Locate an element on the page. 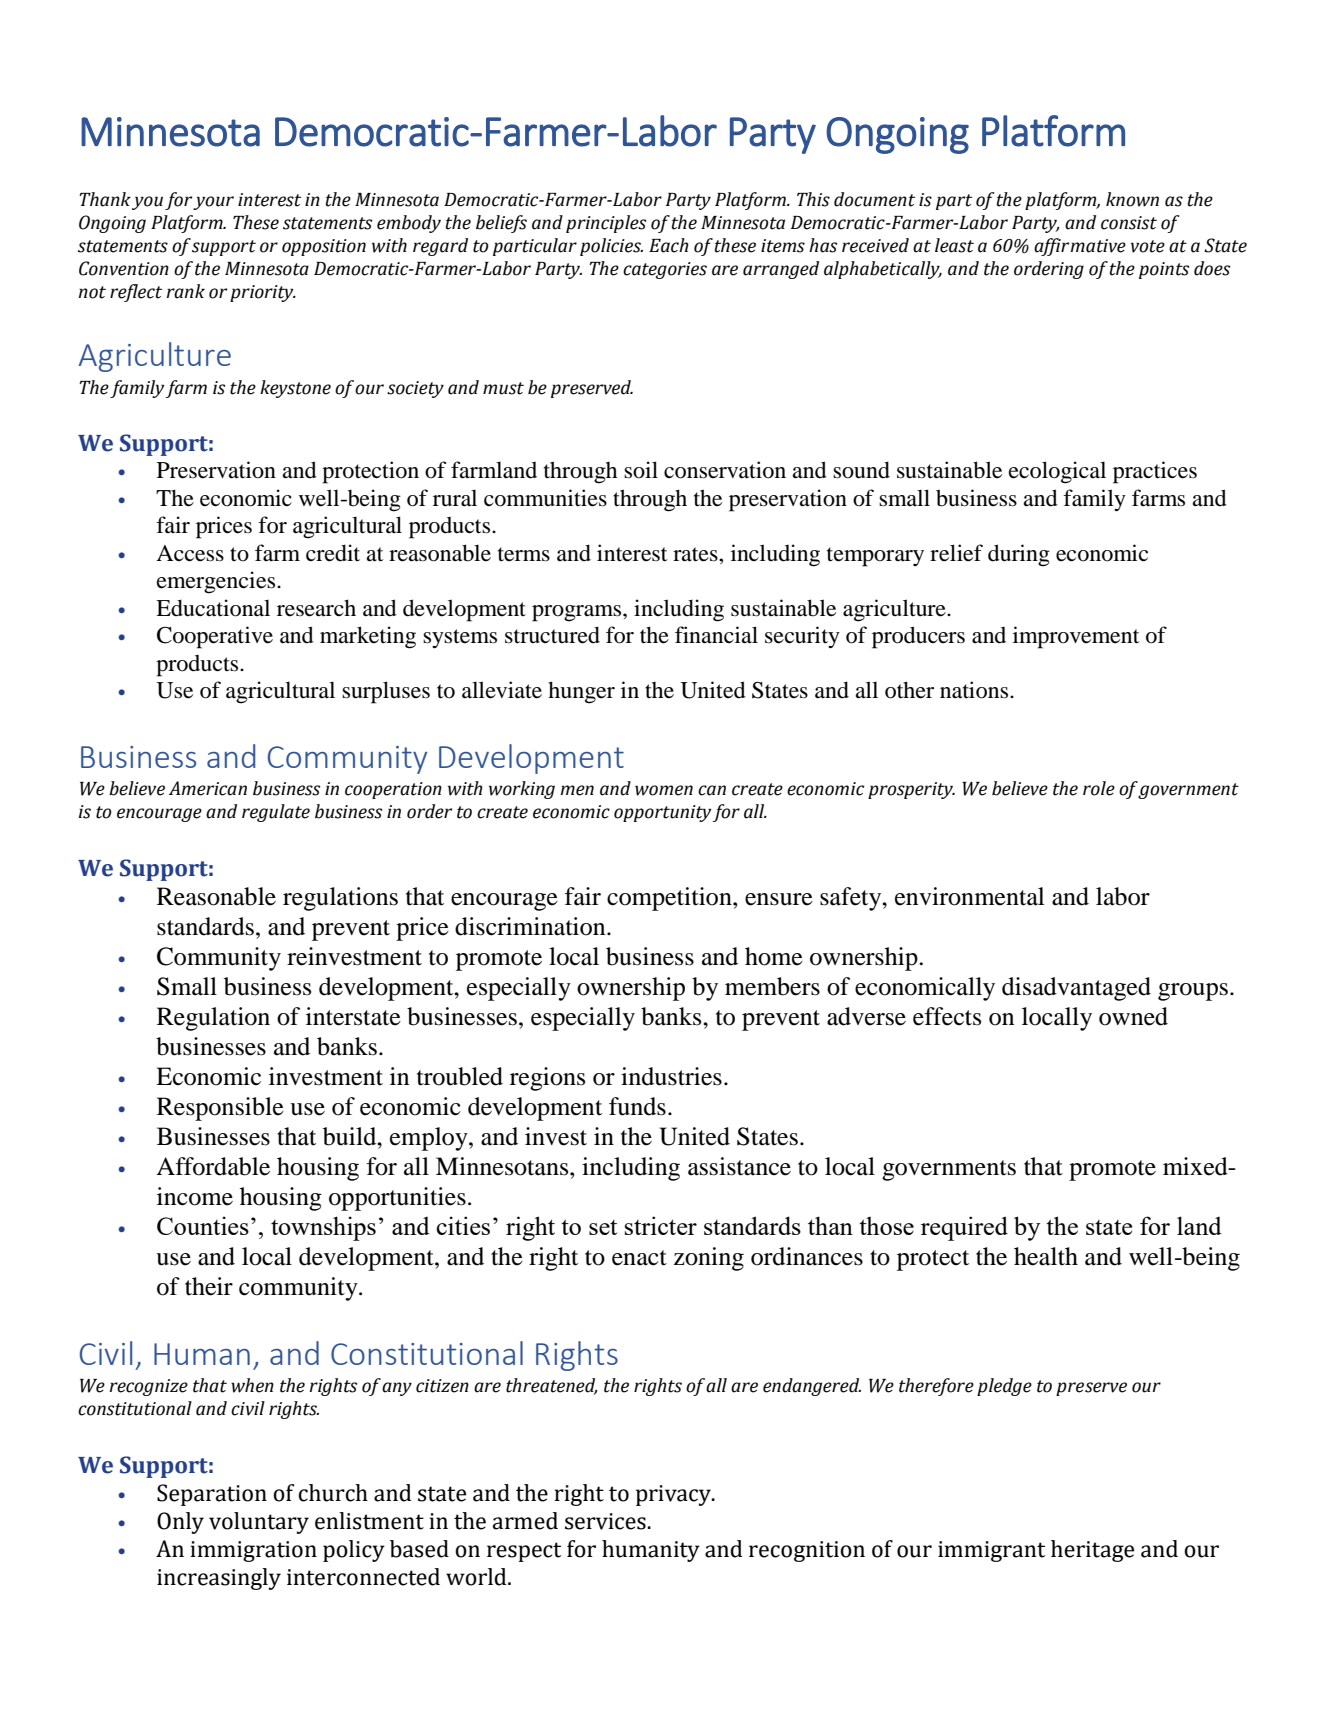 Image resolution: width=1330 pixels, height=1721 pixels. ecological is located at coordinates (1057, 472).
